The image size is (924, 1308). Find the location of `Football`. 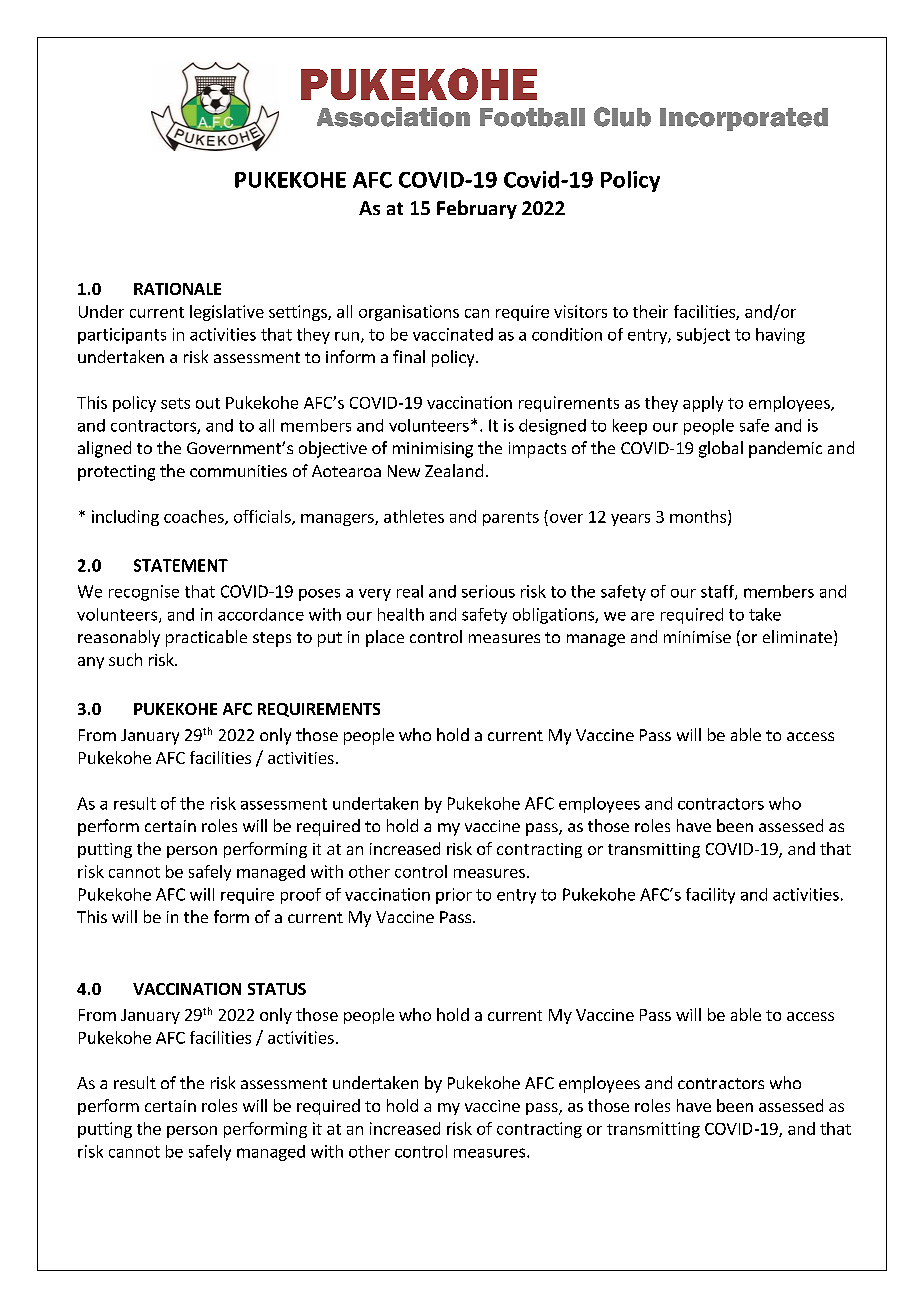

Football is located at coordinates (532, 117).
